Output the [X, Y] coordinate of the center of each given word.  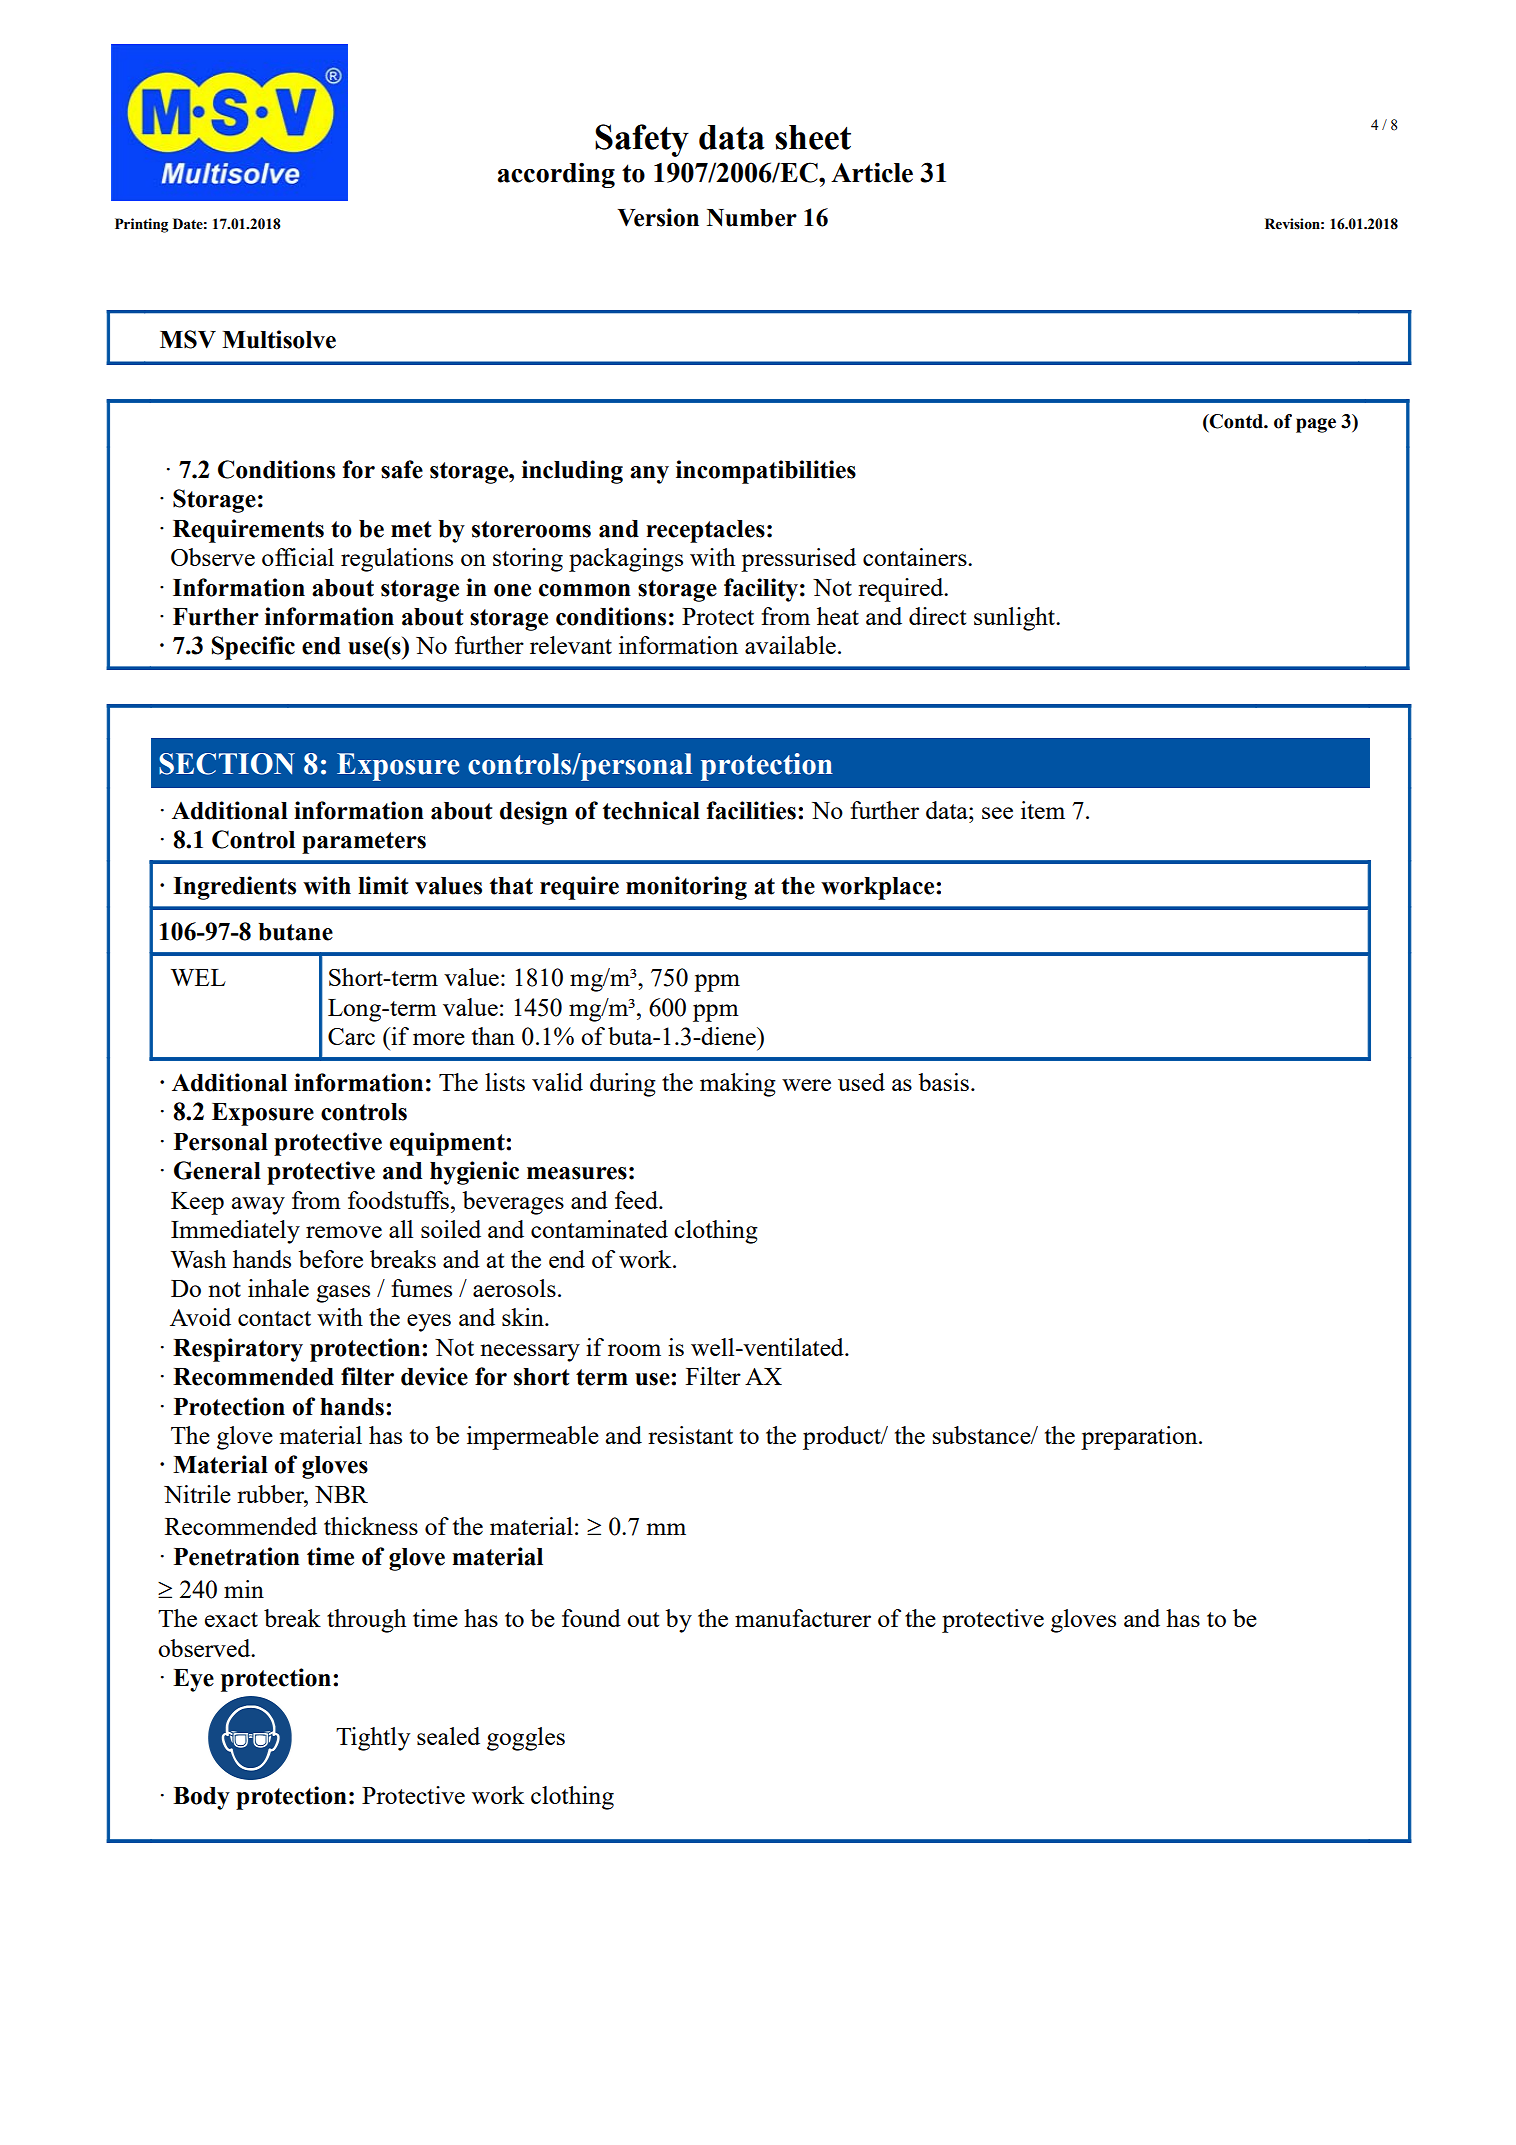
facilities [751, 810]
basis [943, 1082]
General [217, 1170]
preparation [1140, 1438]
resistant [690, 1435]
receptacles [705, 531]
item [1043, 810]
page [1316, 425]
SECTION [227, 764]
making [738, 1085]
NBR [341, 1494]
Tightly [373, 1739]
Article [872, 172]
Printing [141, 225]
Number [752, 218]
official [298, 557]
